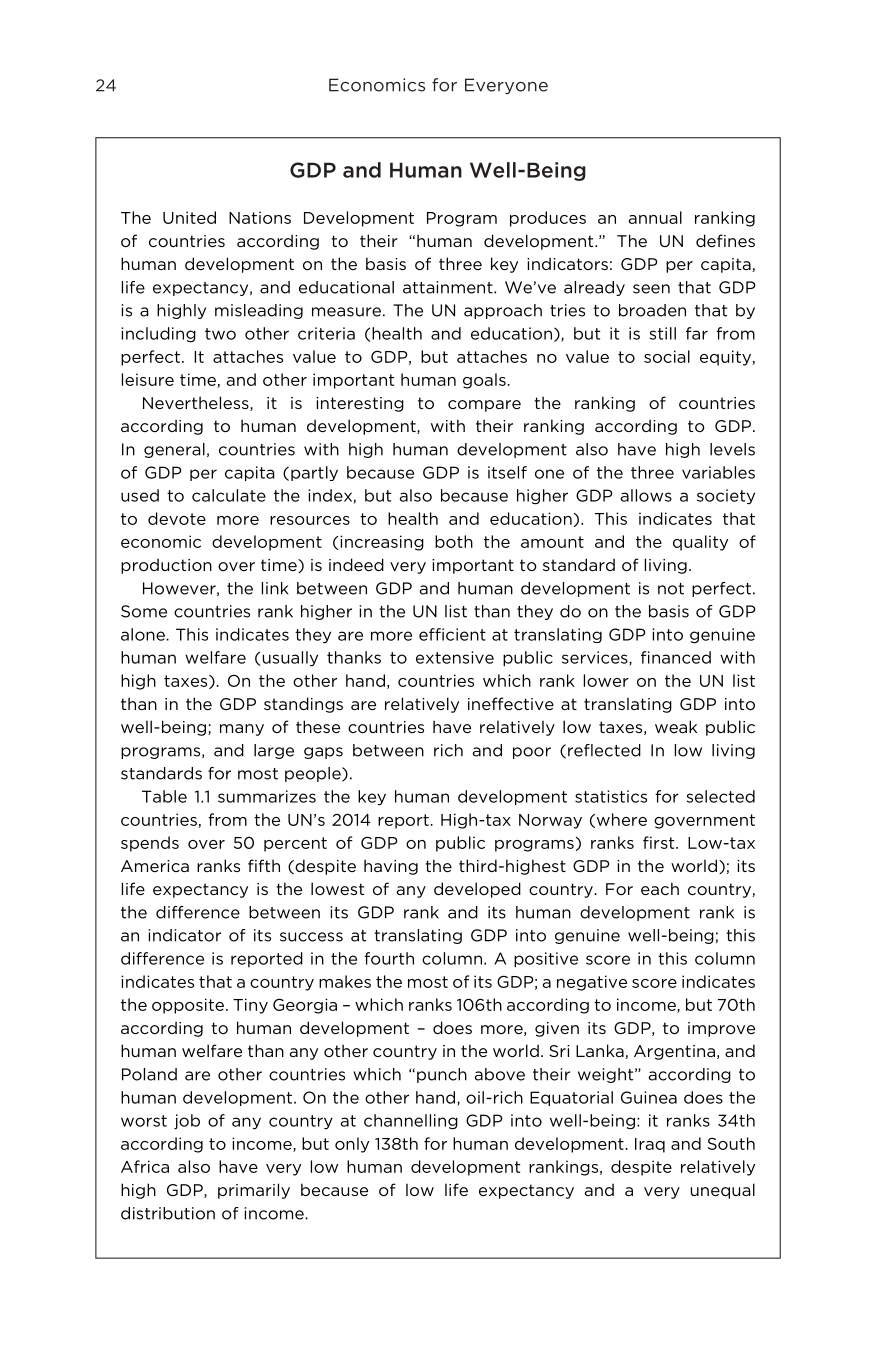  What do you see at coordinates (411, 1122) in the screenshot?
I see `channelling` at bounding box center [411, 1122].
